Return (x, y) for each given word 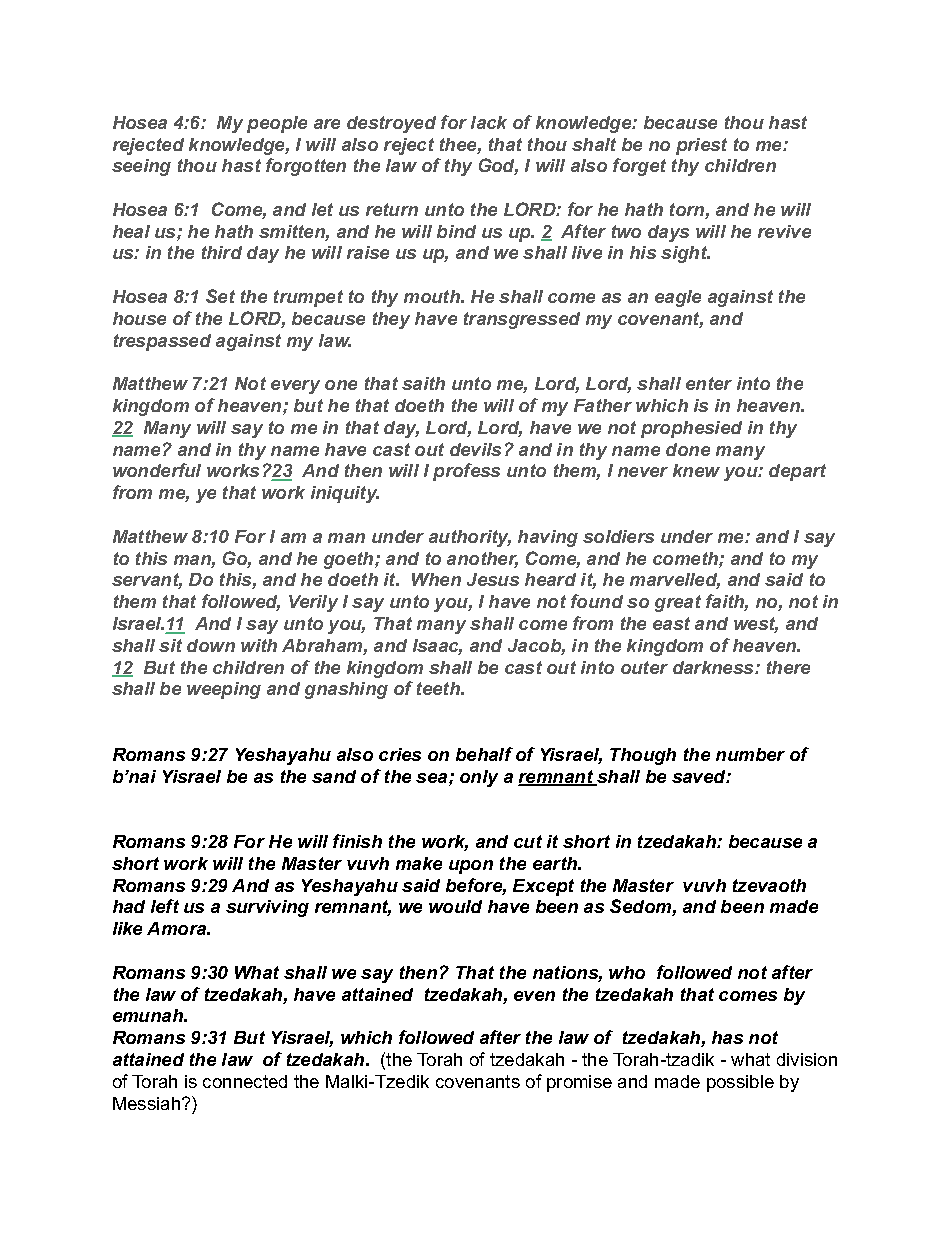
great (678, 603)
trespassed (162, 342)
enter (709, 383)
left (165, 906)
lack (489, 122)
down (211, 645)
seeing (141, 167)
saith (423, 383)
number (750, 754)
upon (471, 867)
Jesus (493, 579)
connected (245, 1081)
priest (701, 146)
